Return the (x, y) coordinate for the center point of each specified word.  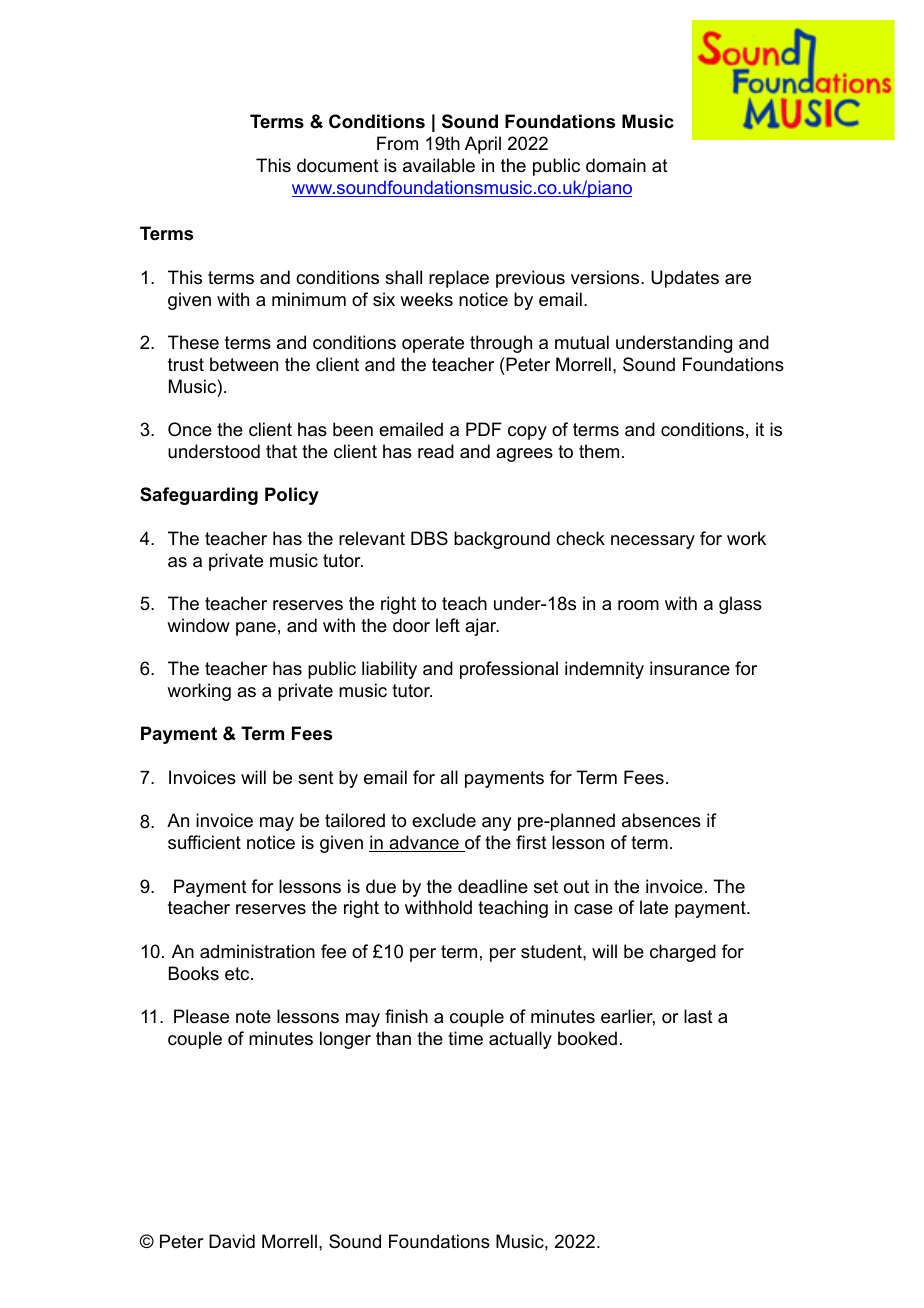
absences (661, 820)
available (439, 165)
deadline (493, 886)
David (232, 1241)
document (338, 165)
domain (616, 165)
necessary (653, 542)
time (465, 1038)
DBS (429, 538)
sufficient (204, 842)
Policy (292, 496)
